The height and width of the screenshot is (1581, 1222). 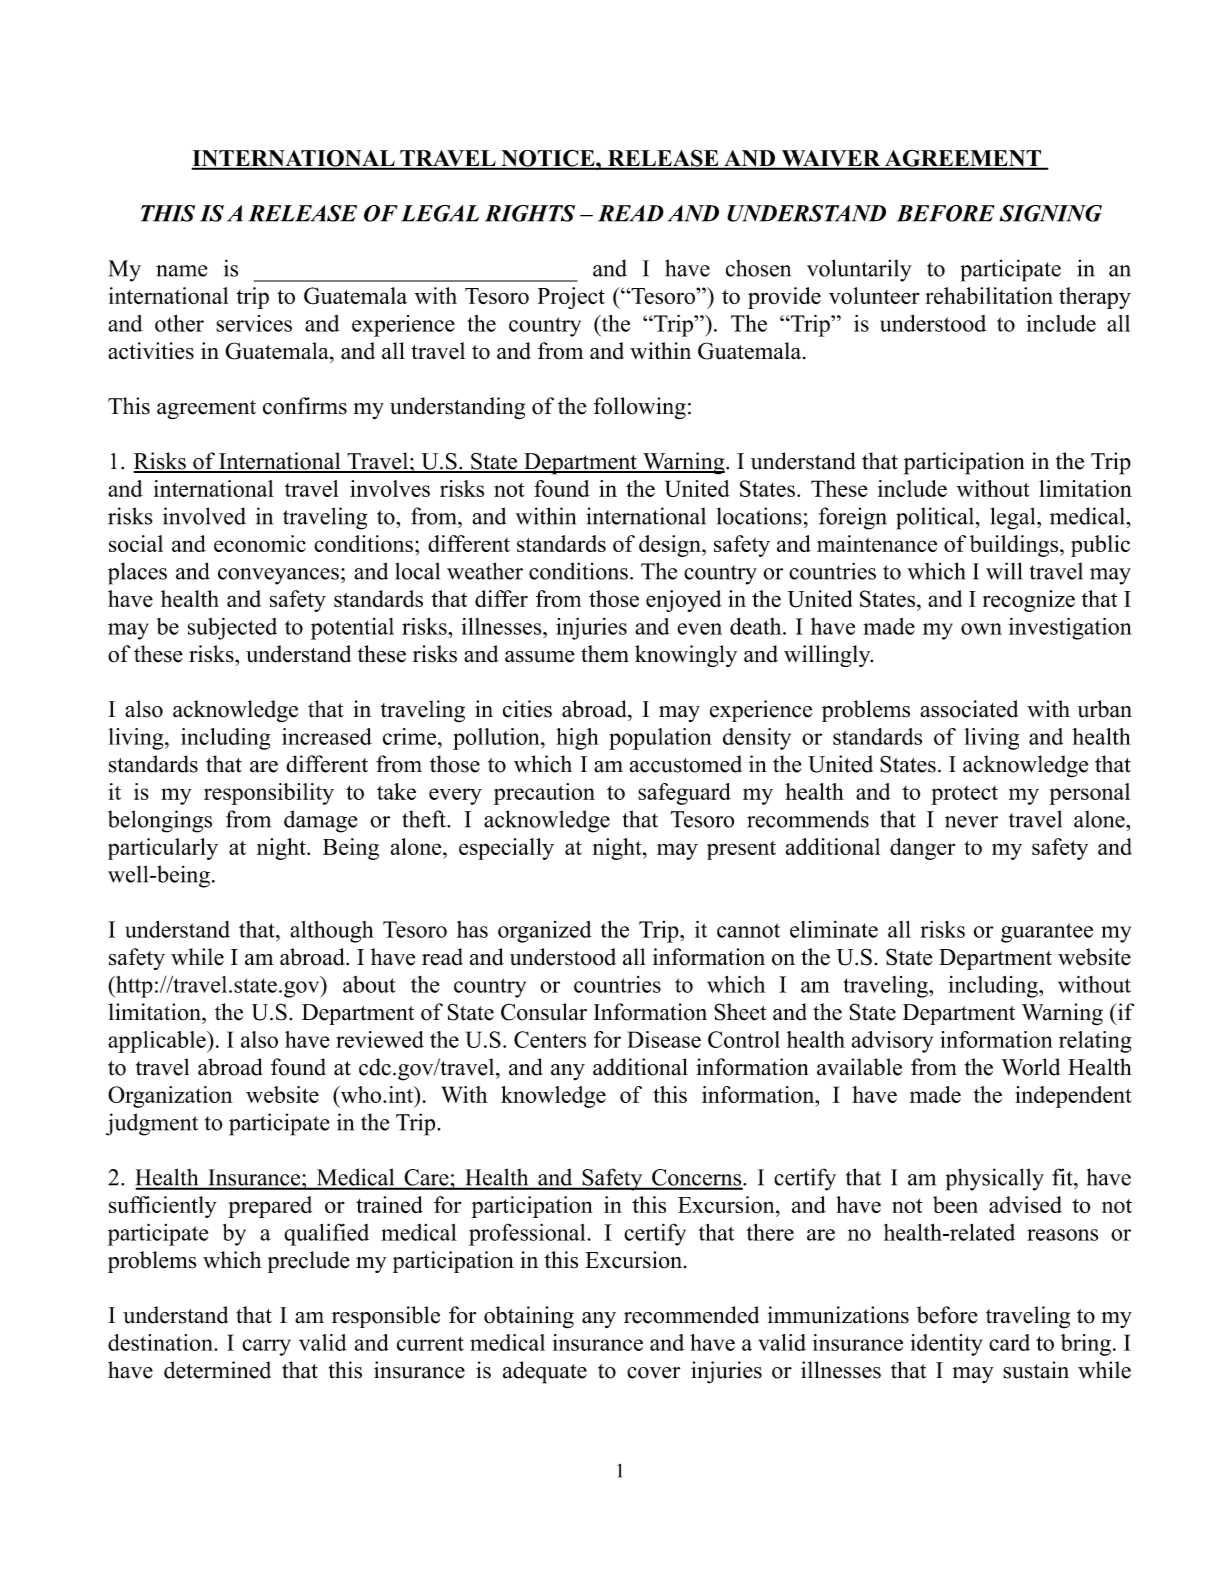 What do you see at coordinates (269, 794) in the screenshot?
I see `responsibility` at bounding box center [269, 794].
